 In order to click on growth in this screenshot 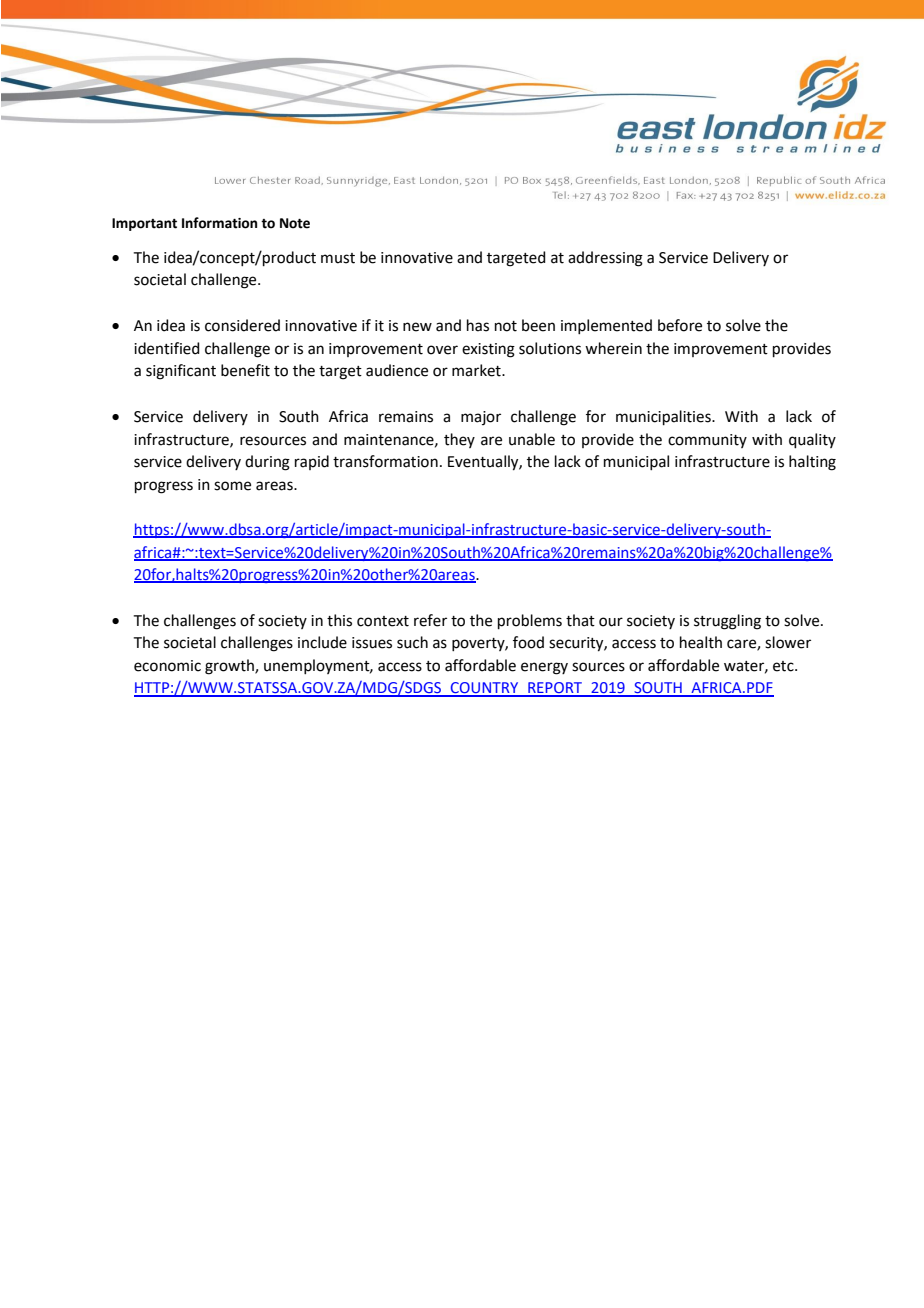, I will do `click(230, 667)`.
